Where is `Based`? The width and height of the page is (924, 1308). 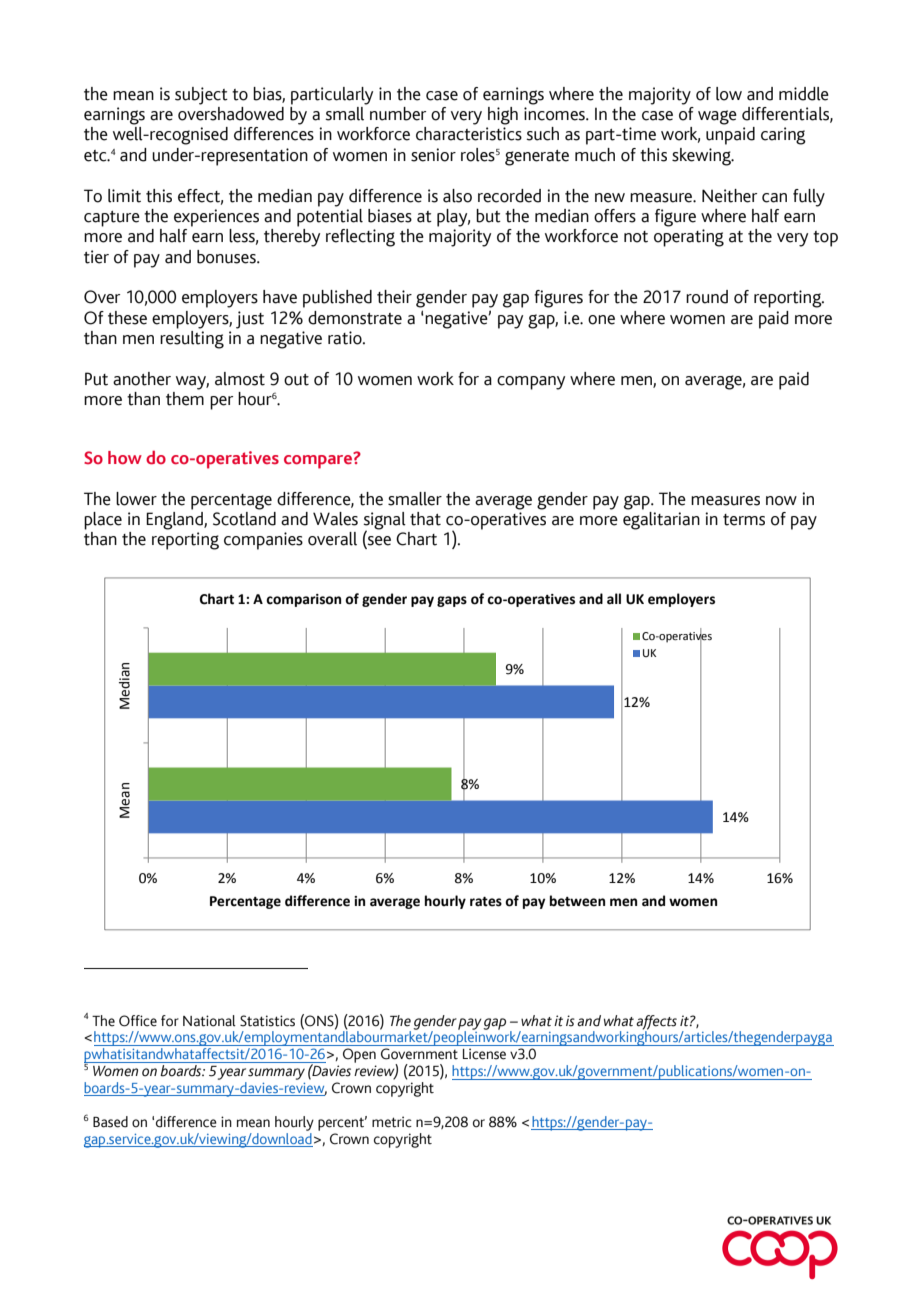 Based is located at coordinates (110, 1122).
